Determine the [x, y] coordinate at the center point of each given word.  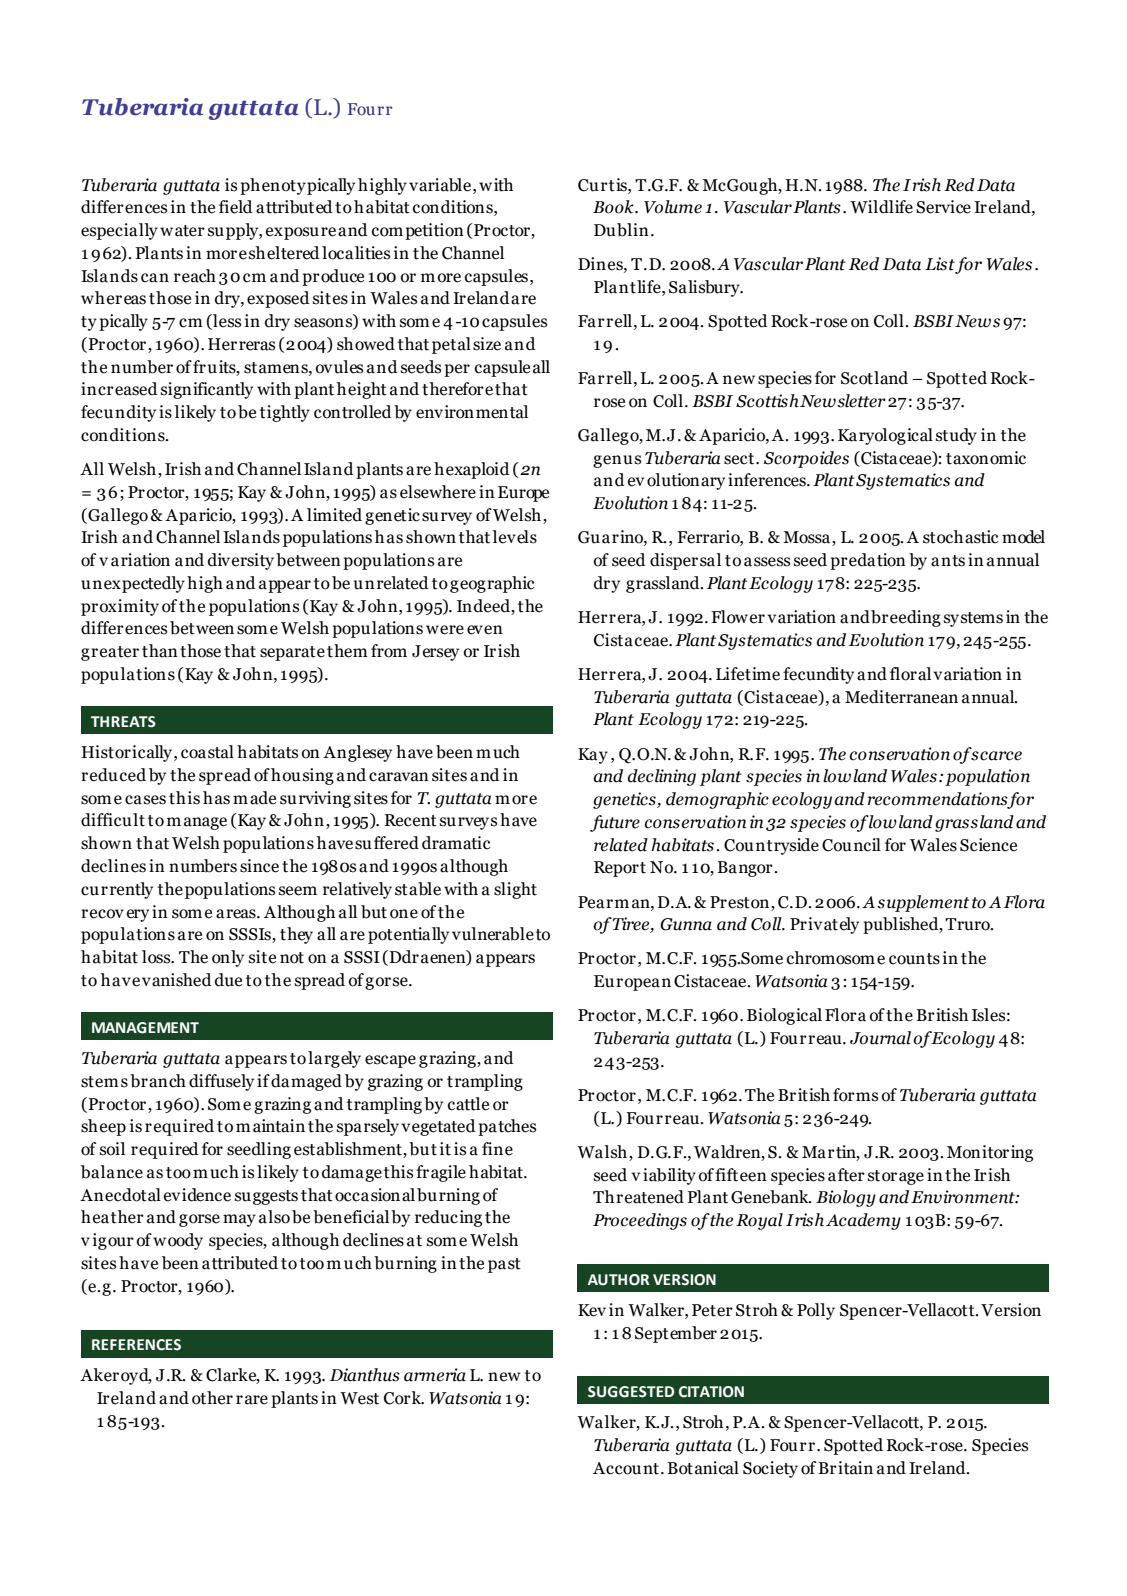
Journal [880, 1038]
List [940, 265]
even [485, 630]
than [160, 651]
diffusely [221, 1082]
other [212, 1398]
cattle [468, 1104]
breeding [906, 618]
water [182, 231]
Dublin [621, 230]
